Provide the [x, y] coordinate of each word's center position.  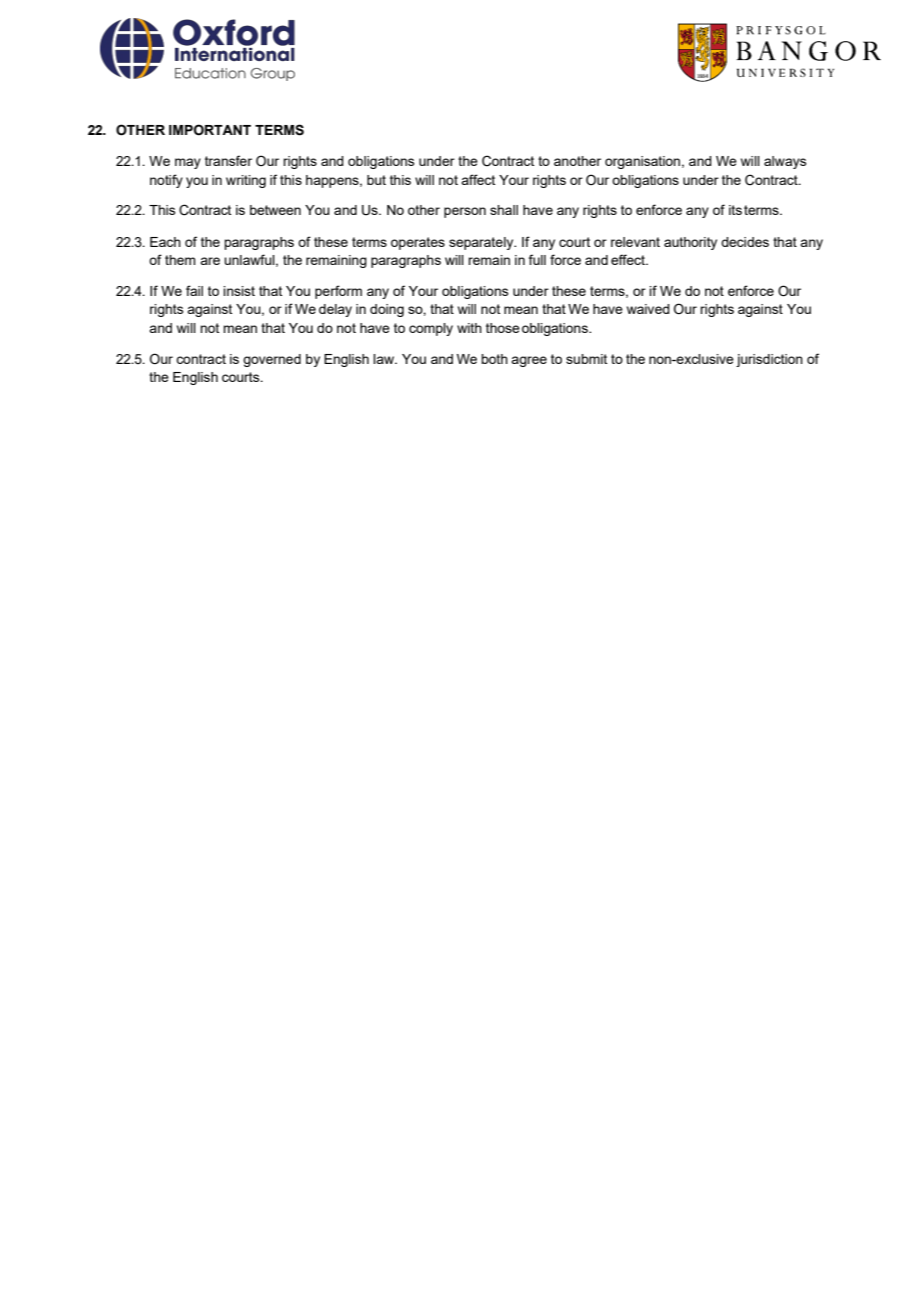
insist [239, 291]
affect [478, 179]
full [537, 259]
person [465, 212]
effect [629, 259]
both [494, 359]
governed [272, 360]
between [275, 210]
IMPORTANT [210, 130]
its [735, 210]
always [785, 162]
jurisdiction [769, 360]
